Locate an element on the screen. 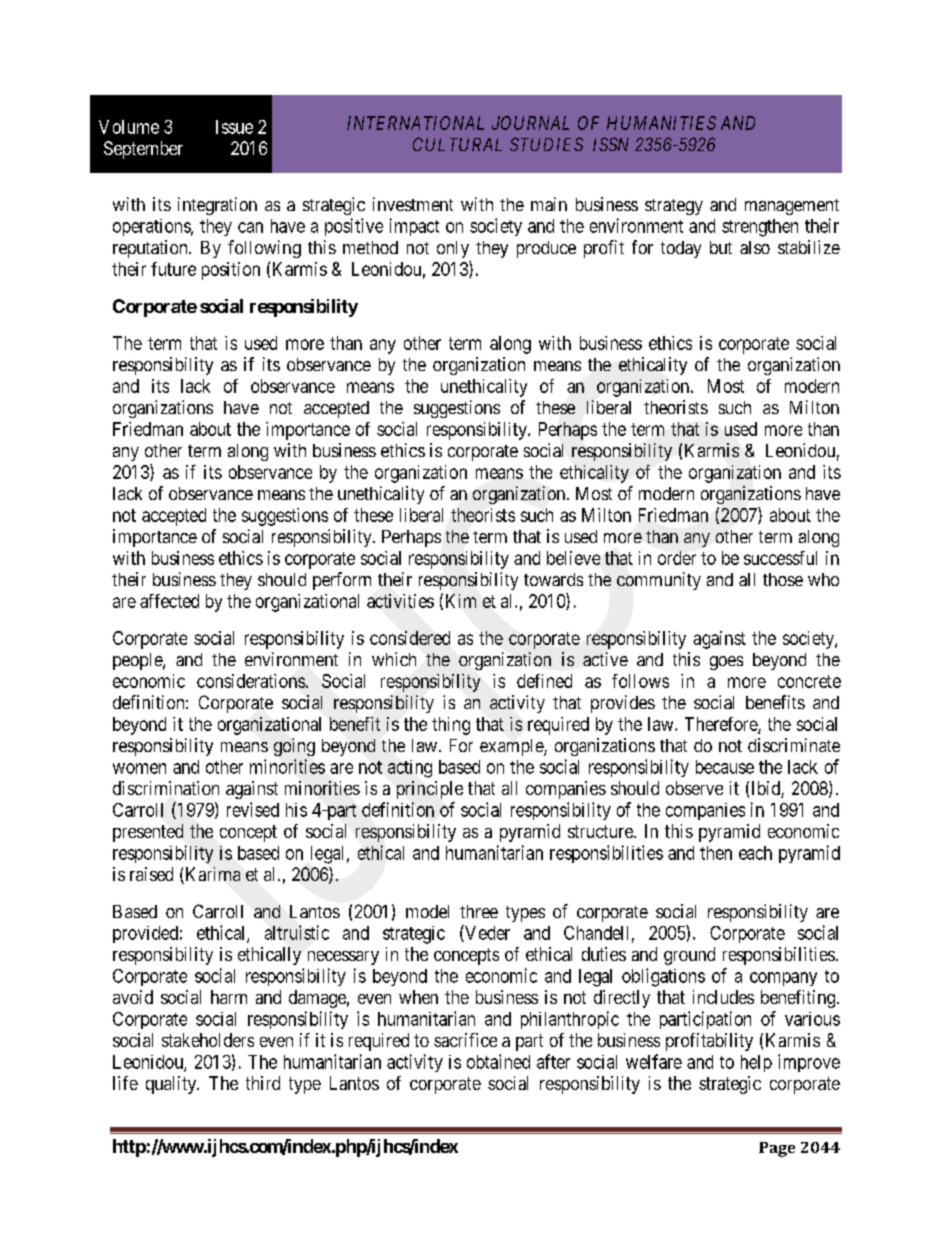 The image size is (952, 1233). HUMANITIES is located at coordinates (661, 123).
